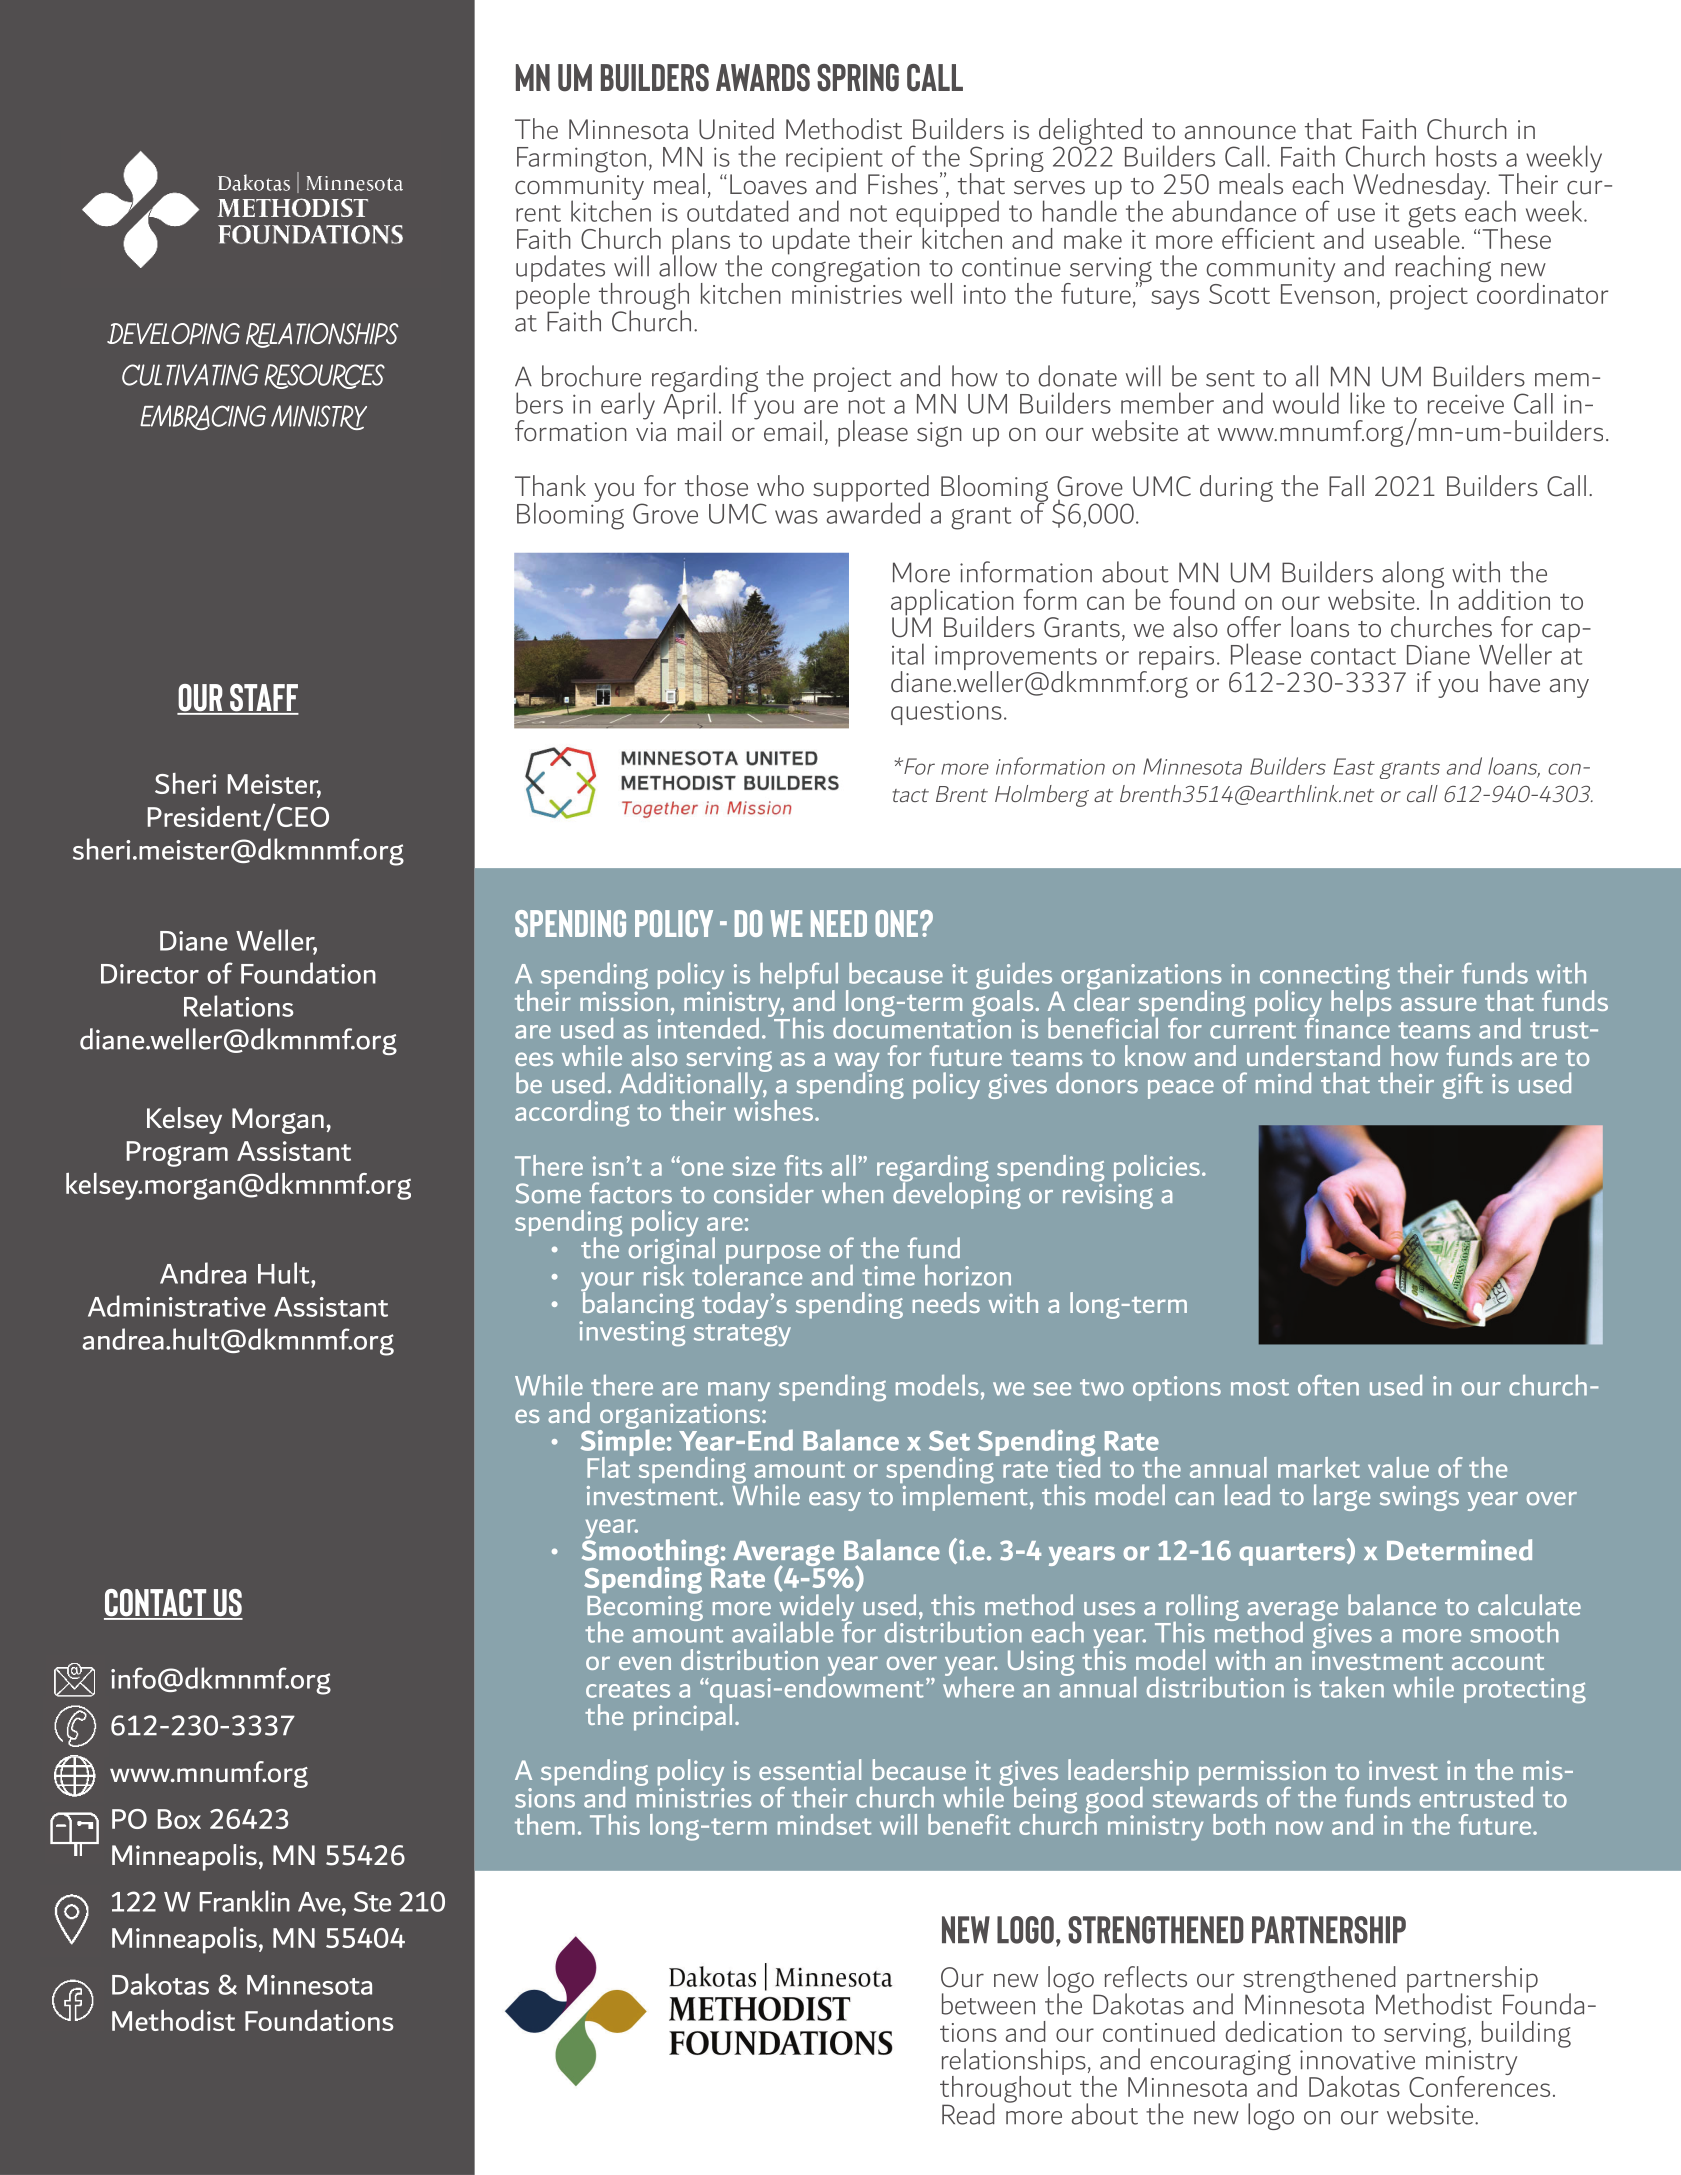 The height and width of the page is (2175, 1681). What do you see at coordinates (177, 1154) in the page?
I see `Program` at bounding box center [177, 1154].
